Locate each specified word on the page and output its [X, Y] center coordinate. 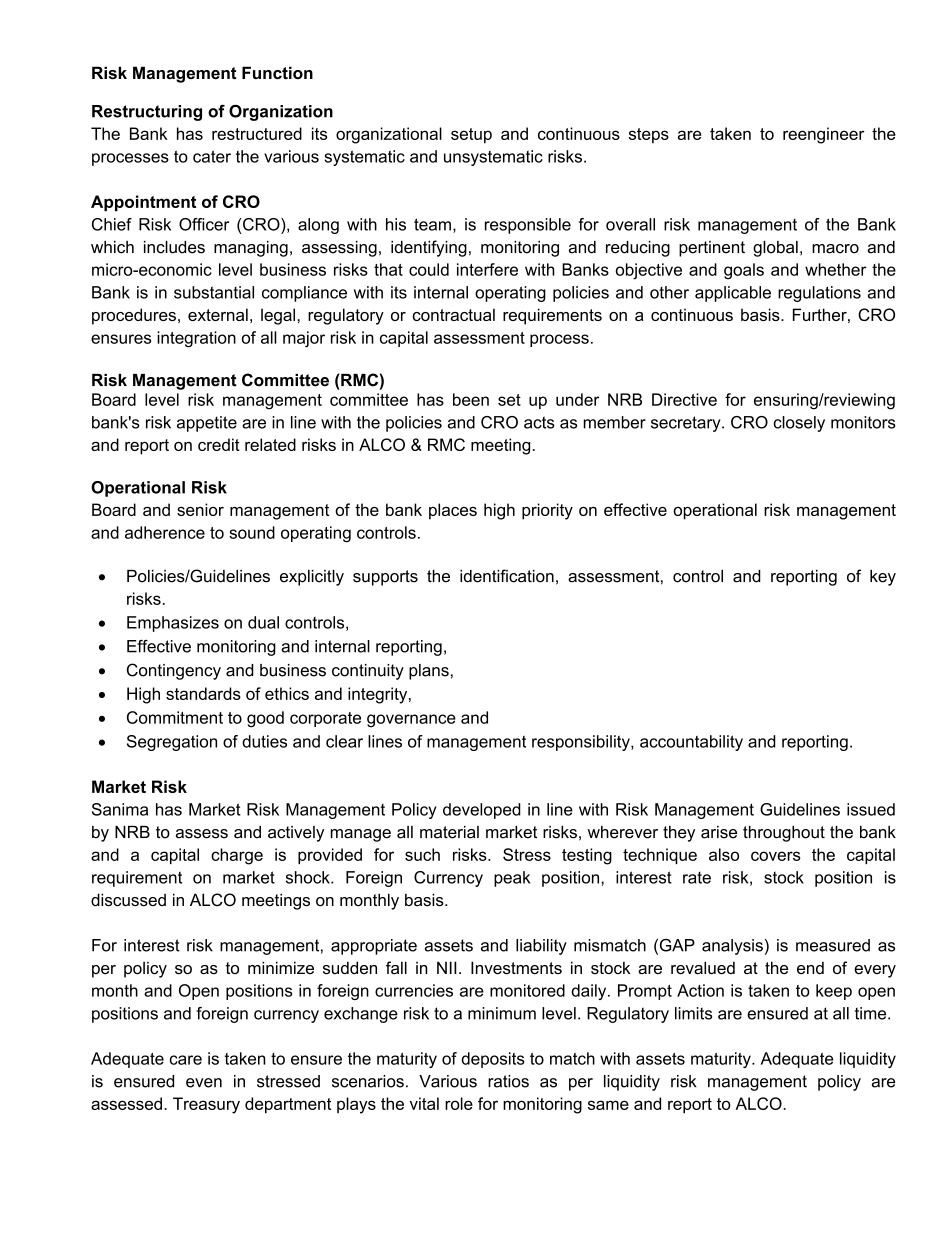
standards [203, 693]
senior [200, 509]
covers [776, 856]
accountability [691, 743]
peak [512, 879]
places [453, 511]
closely [799, 424]
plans [429, 672]
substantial [214, 292]
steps [649, 135]
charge [237, 856]
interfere [487, 269]
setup [471, 136]
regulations [819, 294]
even [204, 1083]
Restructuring [147, 113]
